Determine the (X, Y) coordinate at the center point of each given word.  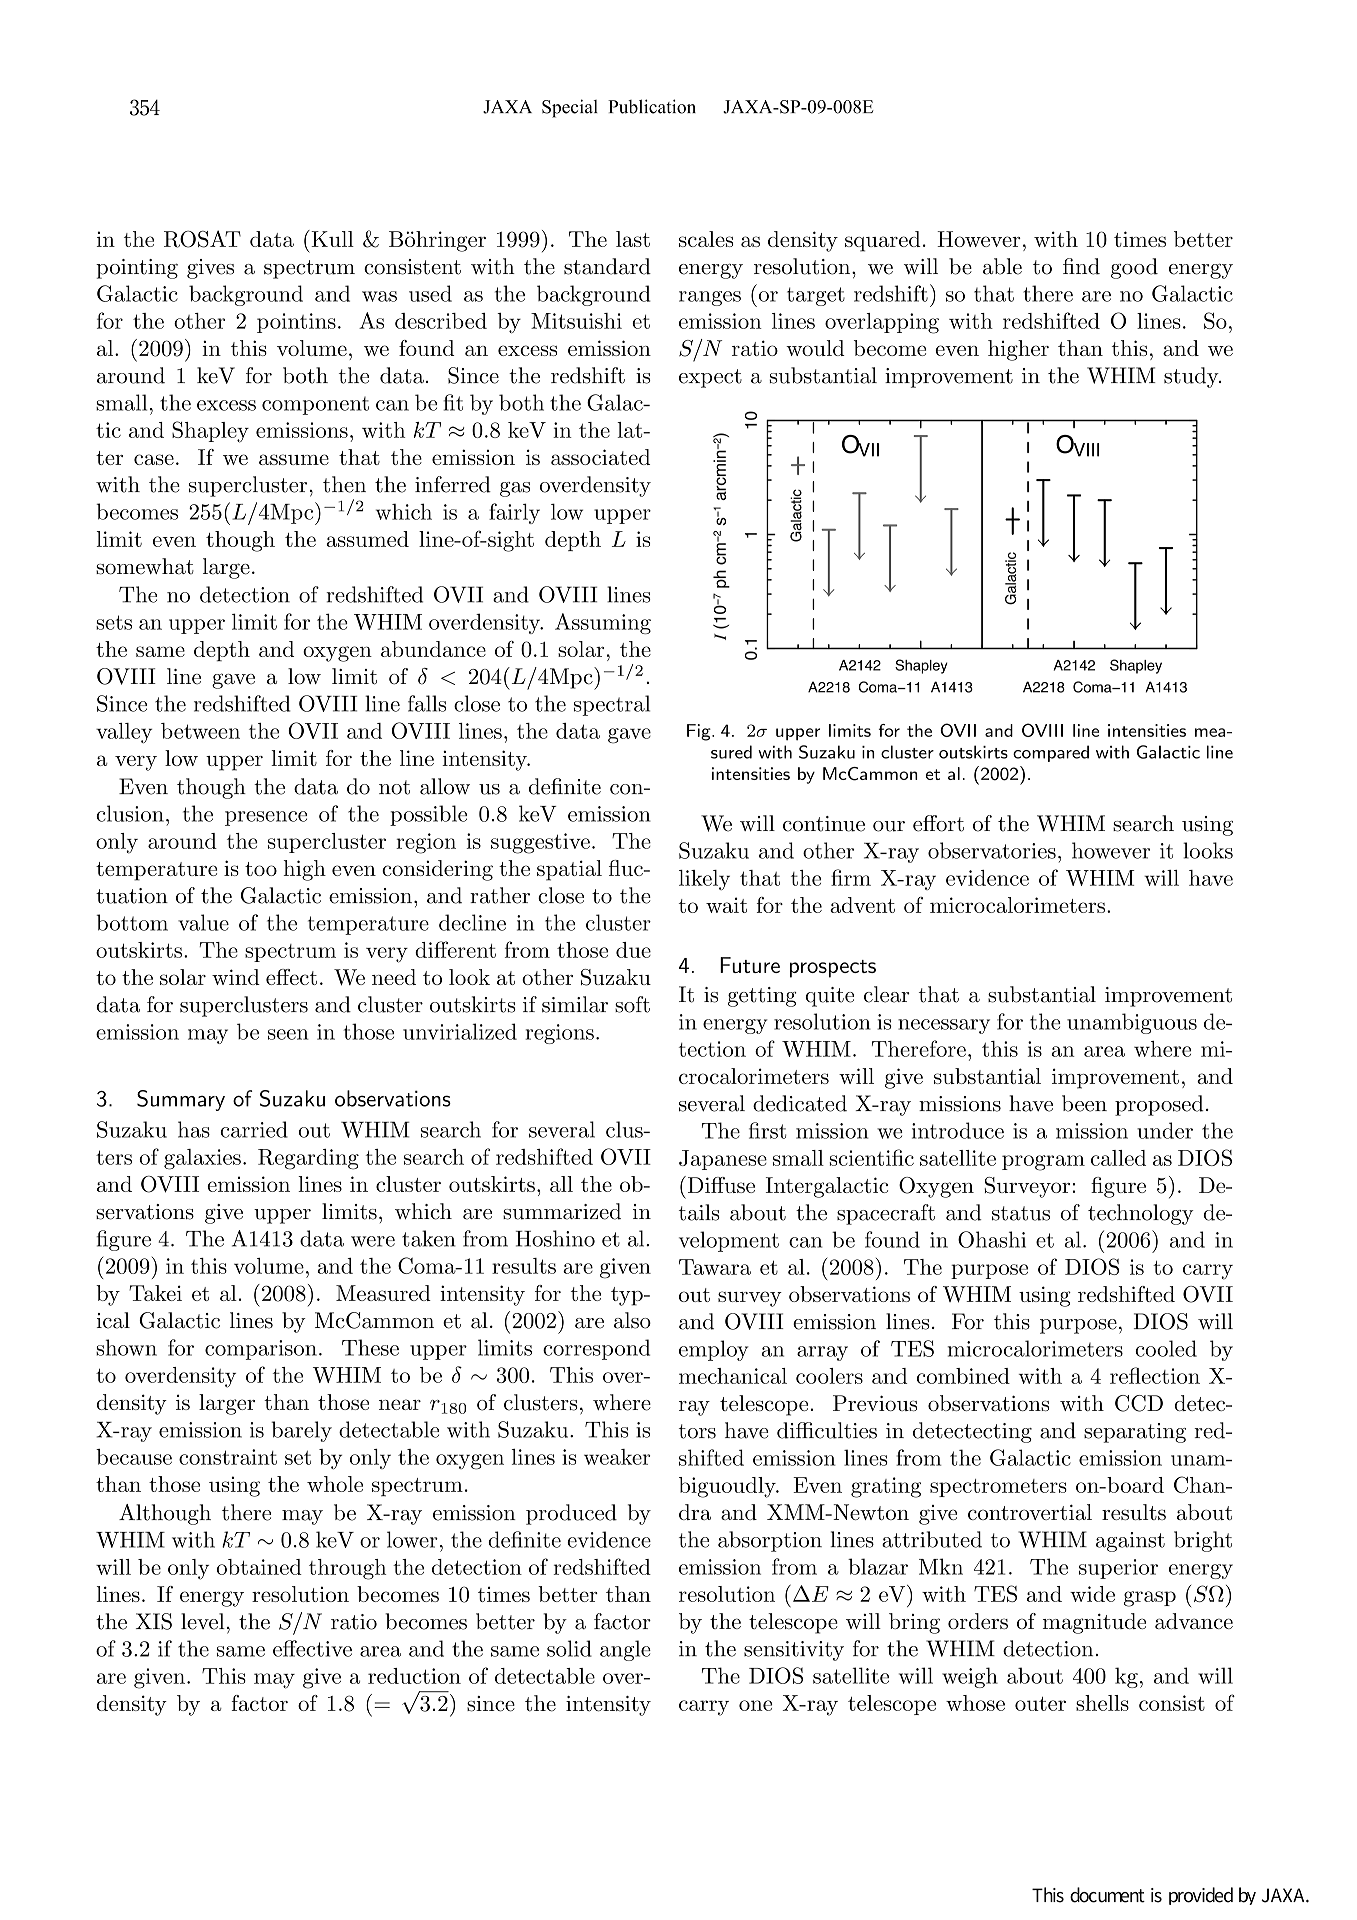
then (344, 484)
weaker (617, 1457)
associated (600, 457)
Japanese (723, 1160)
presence (266, 818)
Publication (652, 106)
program (1043, 1163)
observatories (992, 850)
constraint (228, 1457)
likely (704, 880)
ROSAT (202, 239)
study (1192, 377)
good (1134, 268)
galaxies (202, 1159)
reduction (414, 1676)
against (1130, 1542)
